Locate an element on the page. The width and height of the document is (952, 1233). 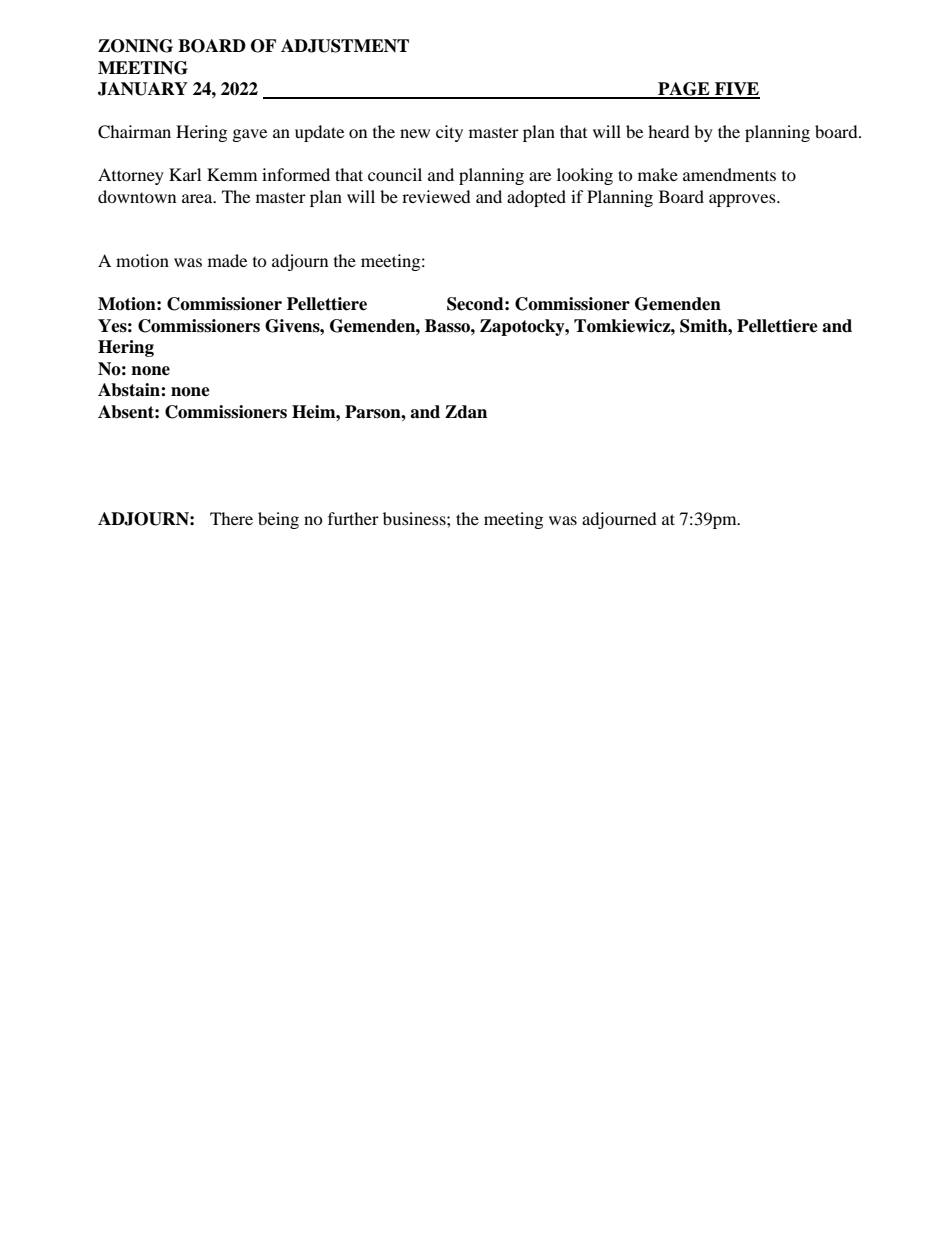
being is located at coordinates (278, 520).
